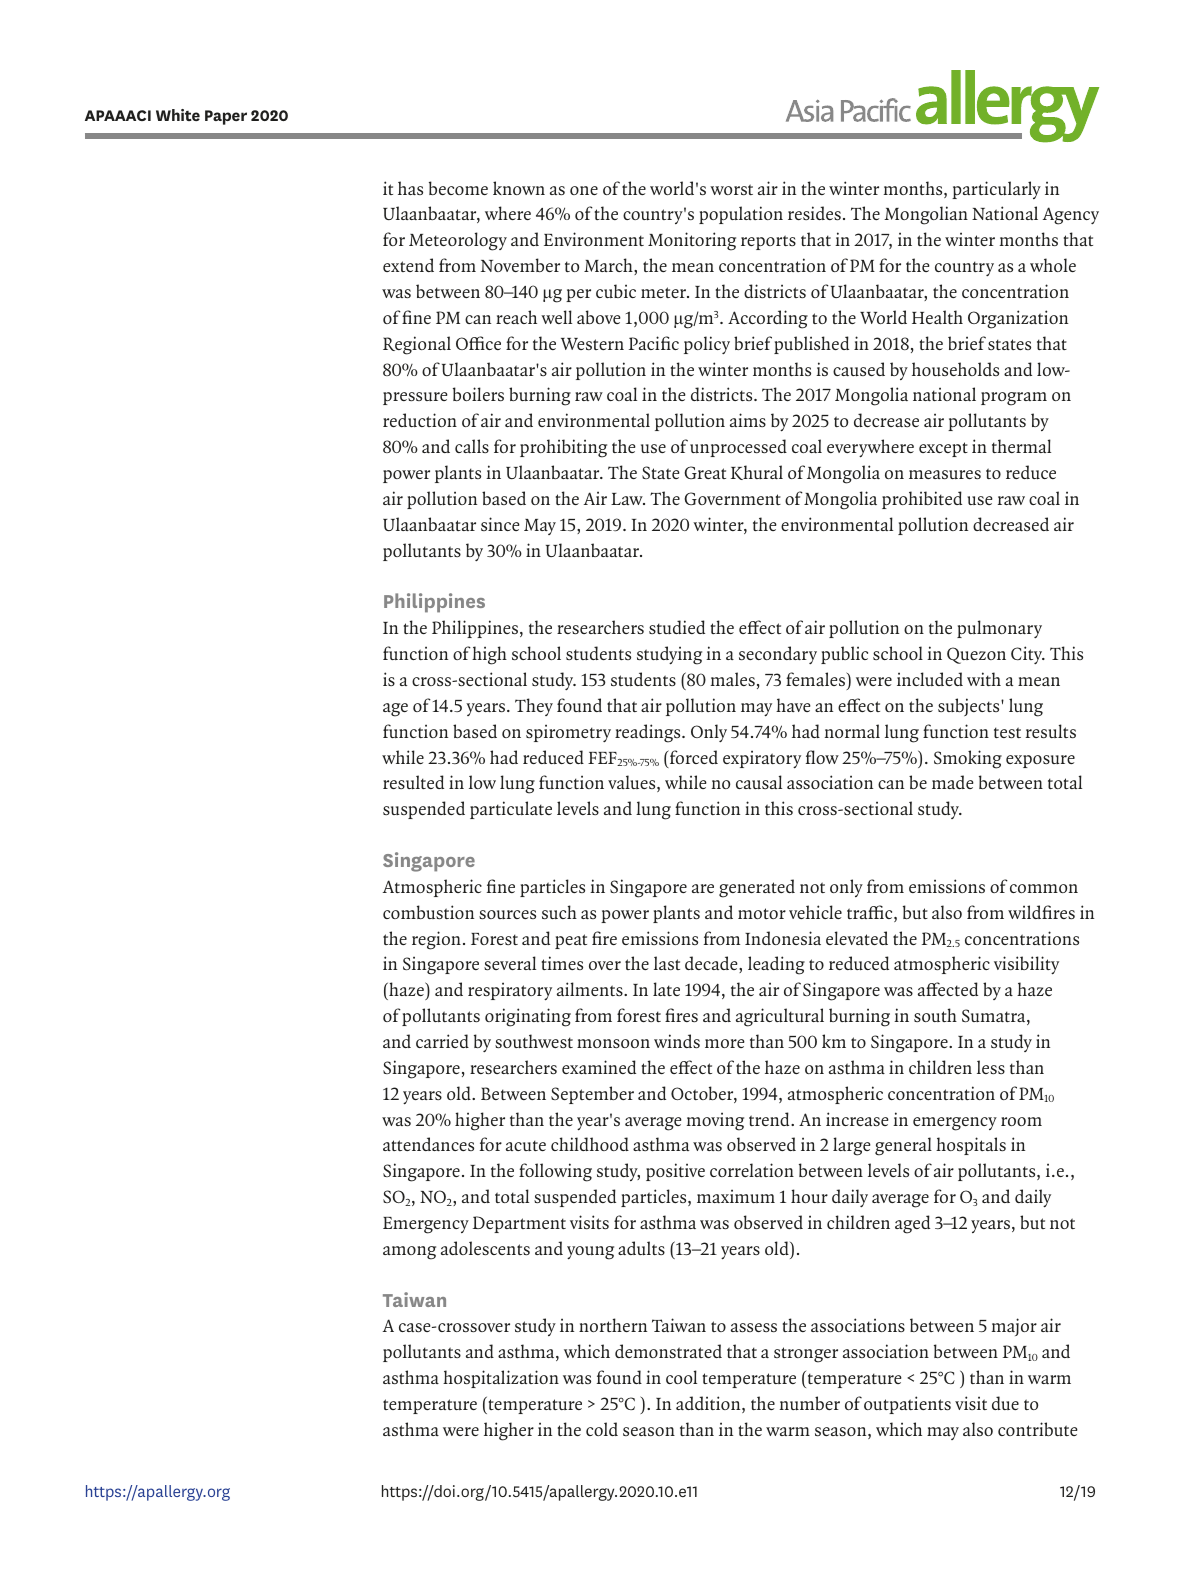  What do you see at coordinates (500, 524) in the page?
I see `since` at bounding box center [500, 524].
